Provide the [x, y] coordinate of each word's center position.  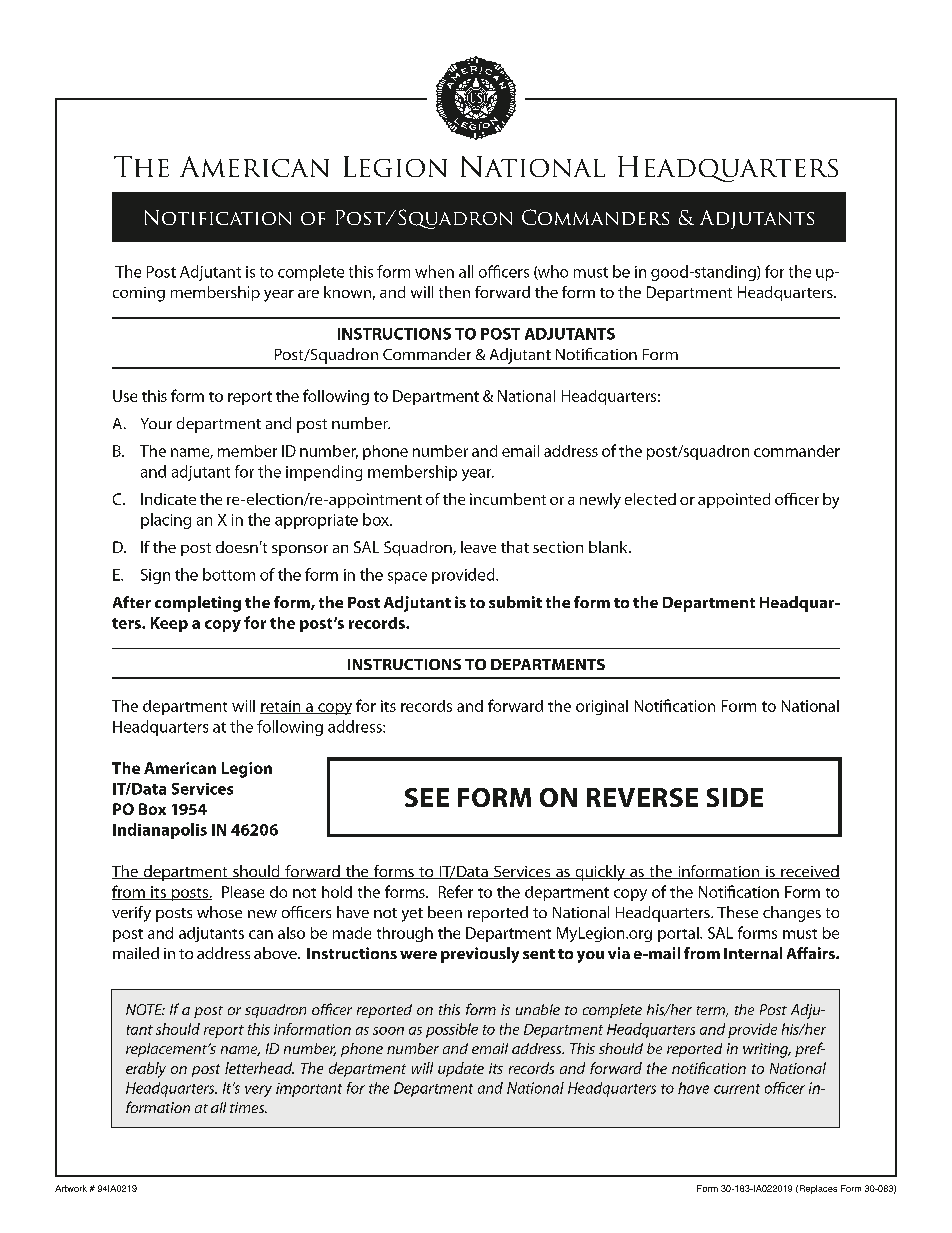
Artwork [71, 1188]
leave [478, 547]
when [434, 271]
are [308, 294]
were [418, 955]
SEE [427, 797]
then [454, 292]
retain [281, 707]
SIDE [735, 797]
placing [166, 521]
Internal [753, 953]
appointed [734, 500]
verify [131, 914]
